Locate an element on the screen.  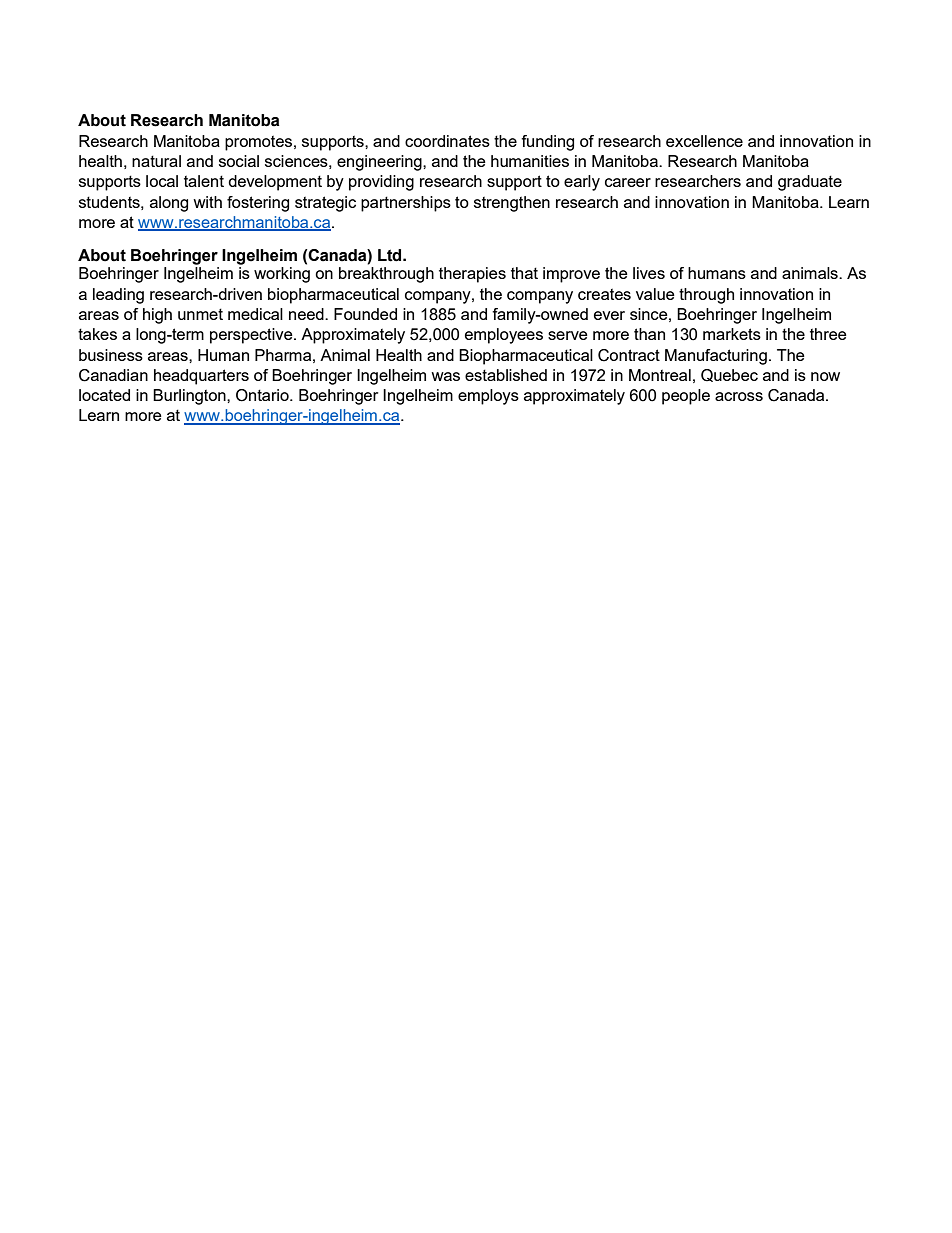
excellence is located at coordinates (704, 141).
